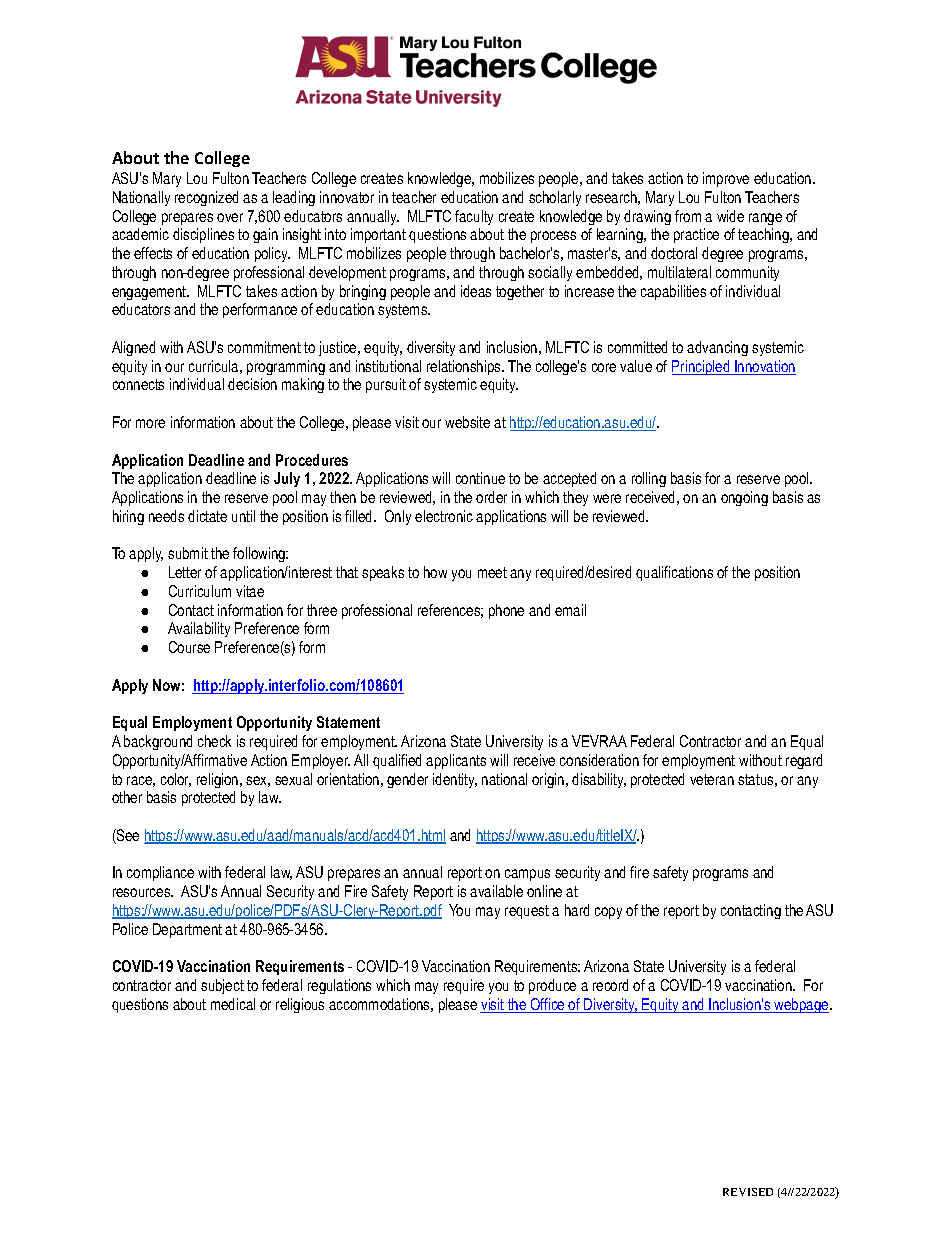  Describe the element at coordinates (206, 198) in the screenshot. I see `recognized` at that location.
